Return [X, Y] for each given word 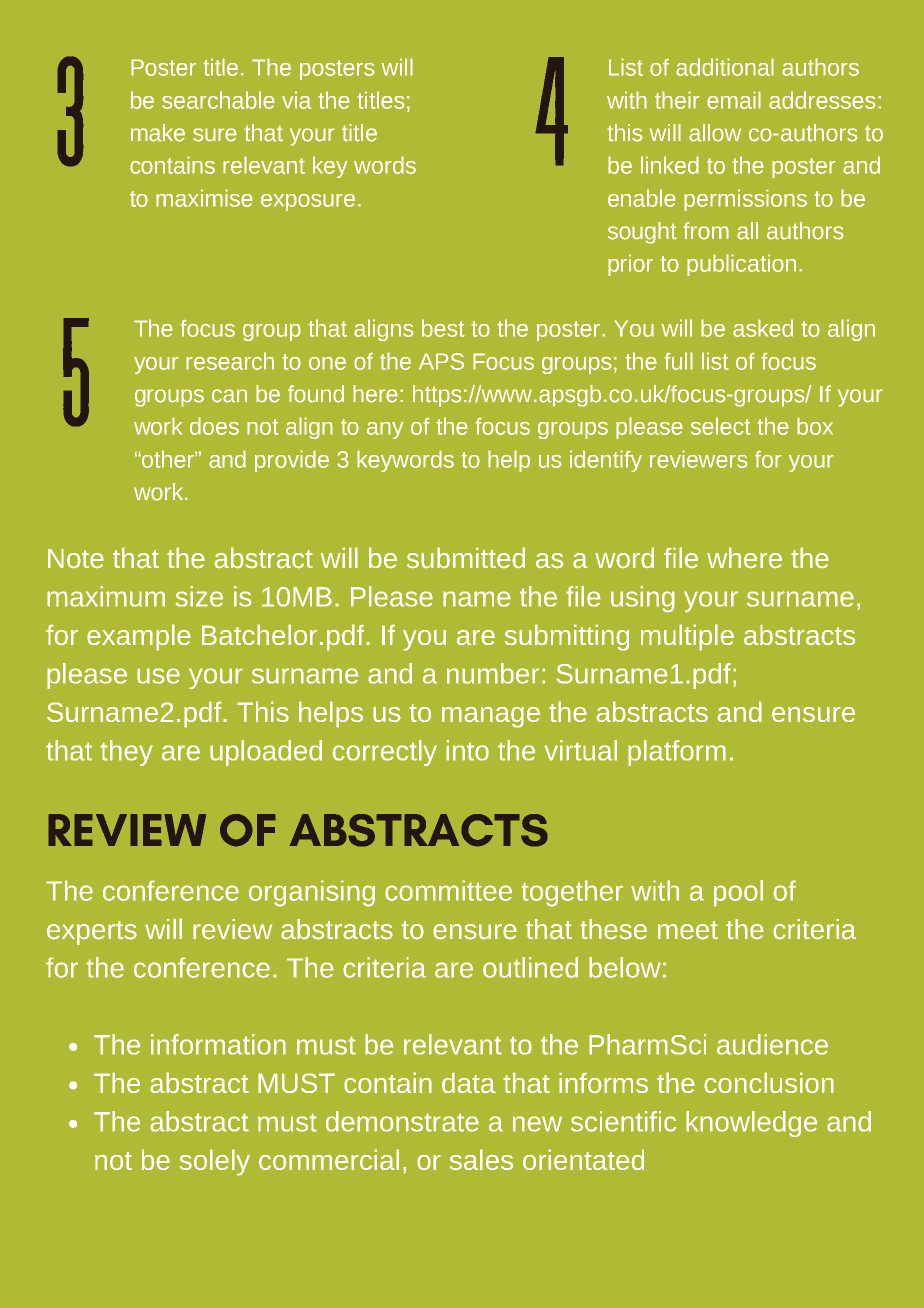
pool [738, 893]
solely [215, 1162]
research [230, 361]
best [443, 328]
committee [448, 890]
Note [76, 559]
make [158, 133]
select [721, 426]
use [158, 676]
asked [763, 328]
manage [491, 717]
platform [677, 753]
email [734, 100]
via [296, 100]
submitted [466, 558]
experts [92, 933]
